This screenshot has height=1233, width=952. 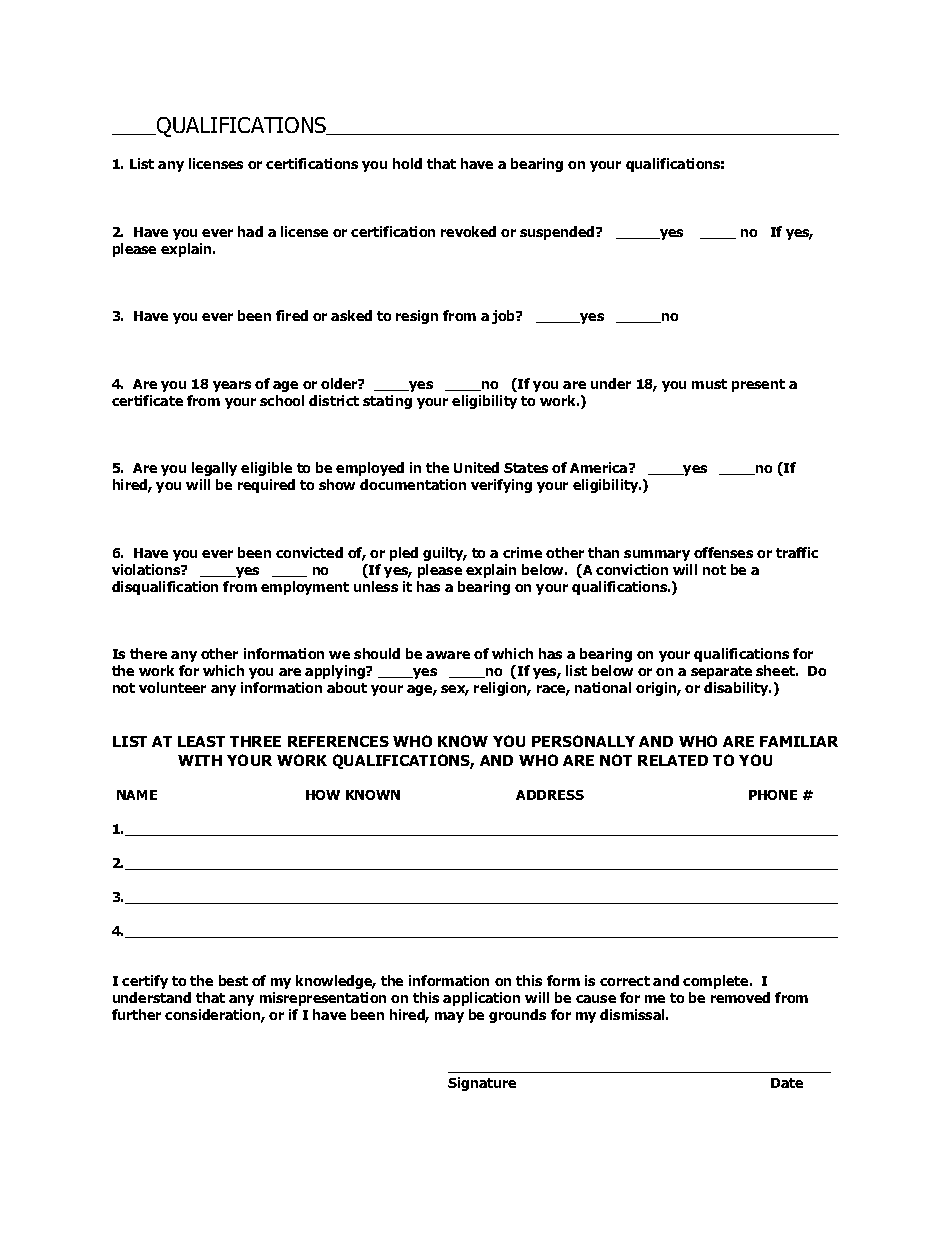 I want to click on Signature, so click(x=482, y=1084).
